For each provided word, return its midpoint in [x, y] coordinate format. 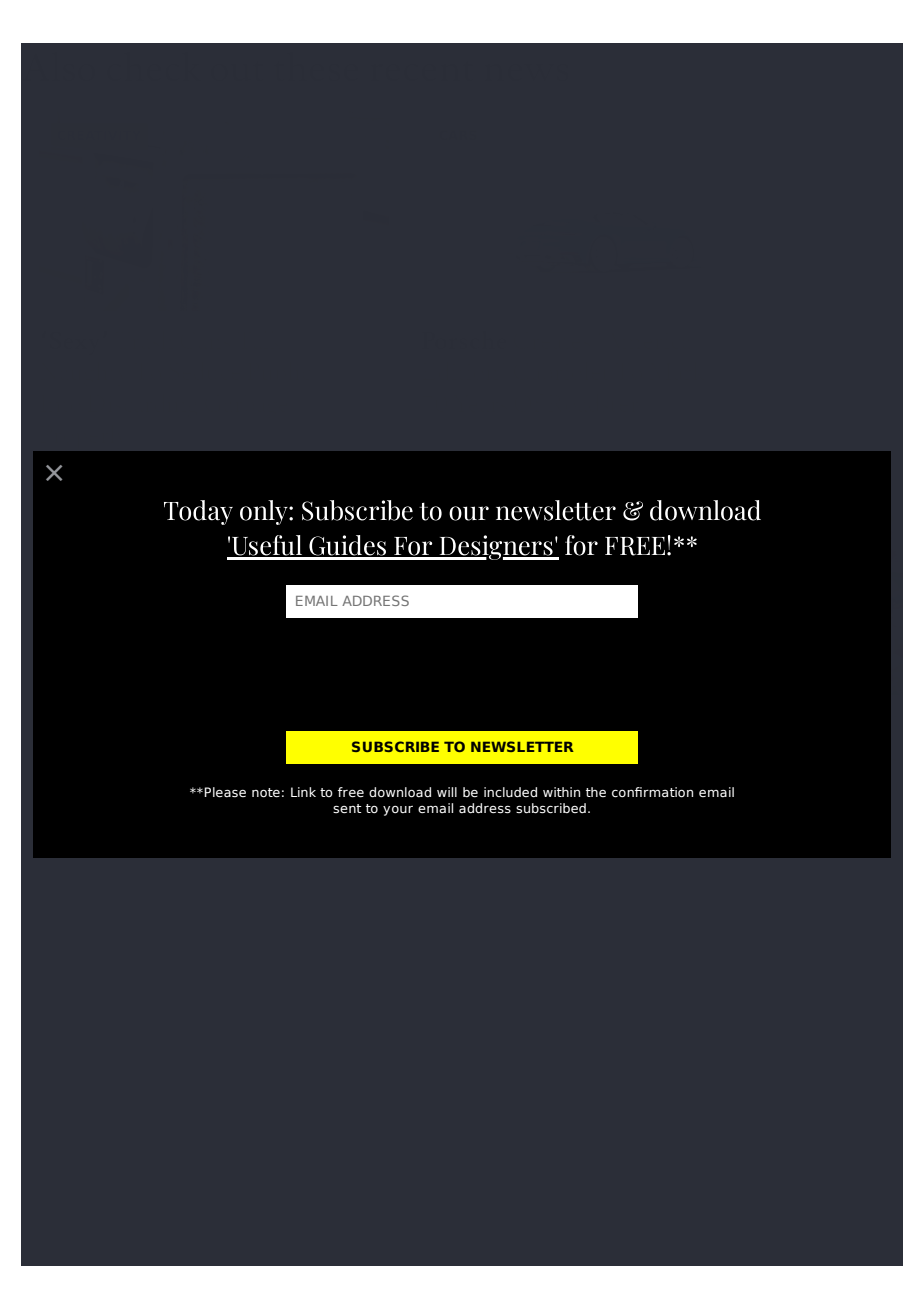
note [266, 793]
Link [303, 792]
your [398, 811]
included [510, 792]
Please [225, 792]
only [265, 512]
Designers [496, 547]
